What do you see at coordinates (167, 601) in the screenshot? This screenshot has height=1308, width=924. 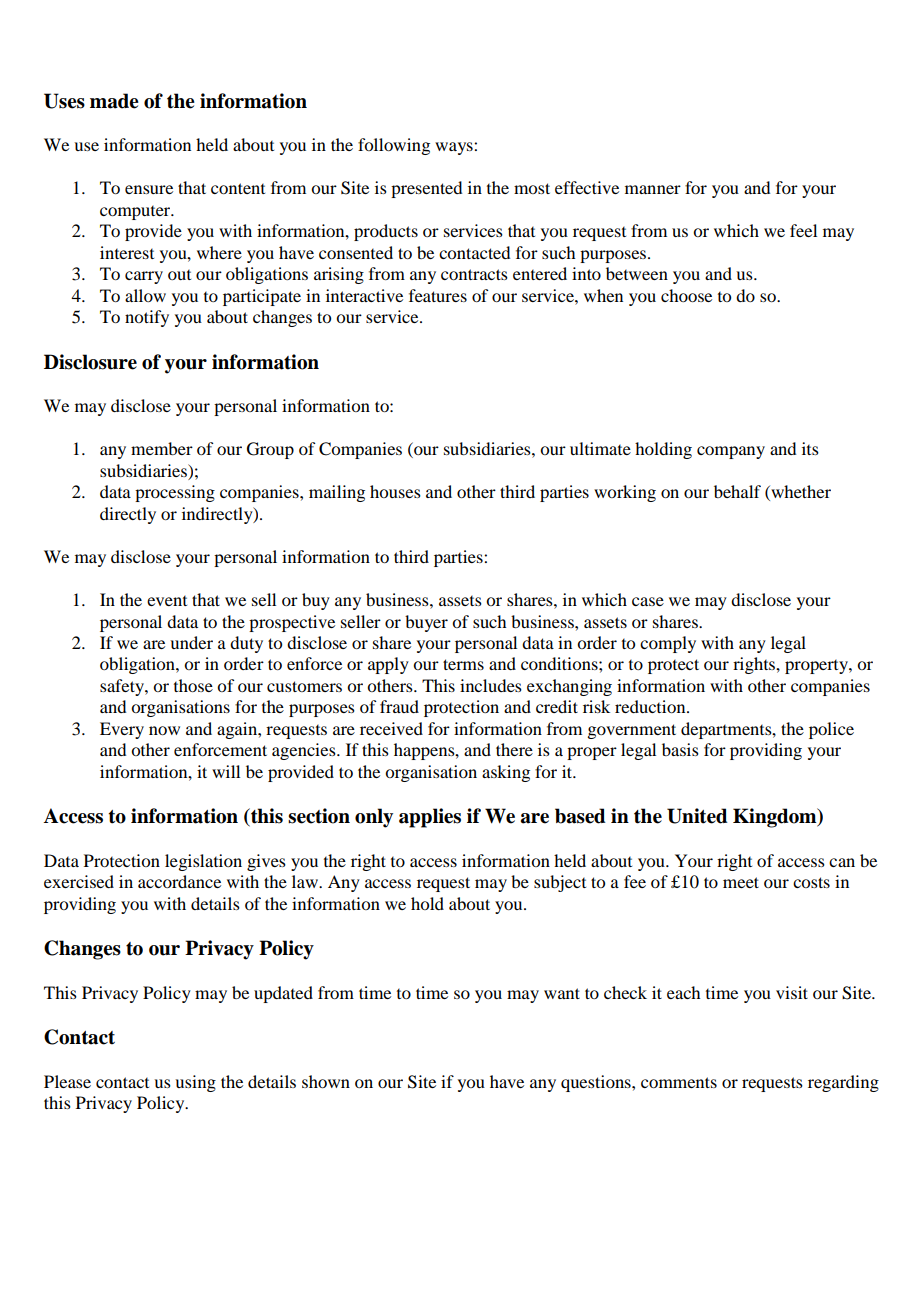 I see `event` at bounding box center [167, 601].
